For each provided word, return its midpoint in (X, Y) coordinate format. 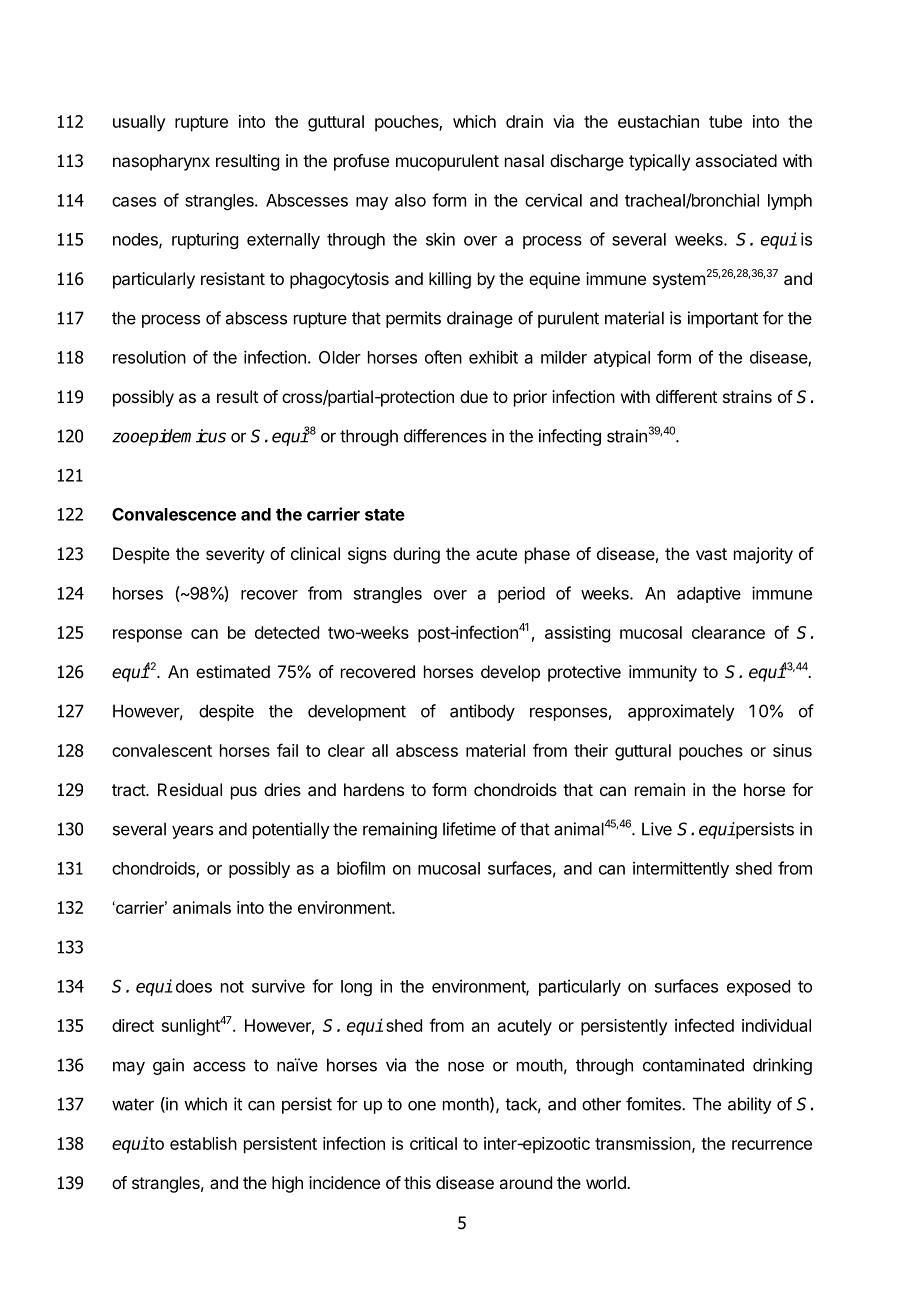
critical (433, 1143)
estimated (233, 671)
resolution (149, 357)
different (686, 396)
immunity (663, 673)
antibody (482, 712)
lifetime (469, 829)
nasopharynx (161, 162)
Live (657, 829)
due (474, 396)
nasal (524, 160)
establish (203, 1143)
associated (736, 160)
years (192, 832)
